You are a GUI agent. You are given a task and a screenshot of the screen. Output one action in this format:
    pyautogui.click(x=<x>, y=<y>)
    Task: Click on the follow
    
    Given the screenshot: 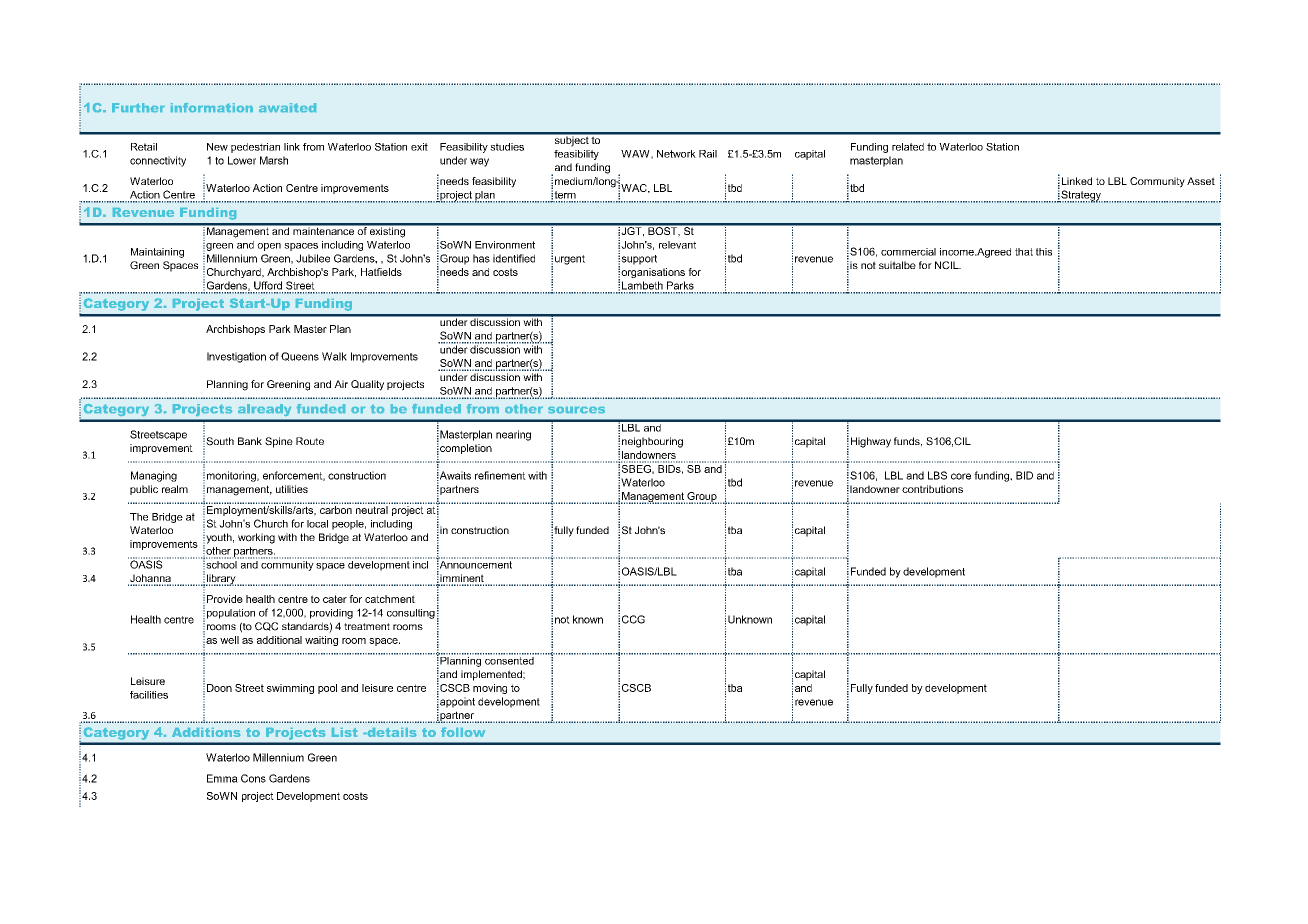 What is the action you would take?
    pyautogui.click(x=463, y=732)
